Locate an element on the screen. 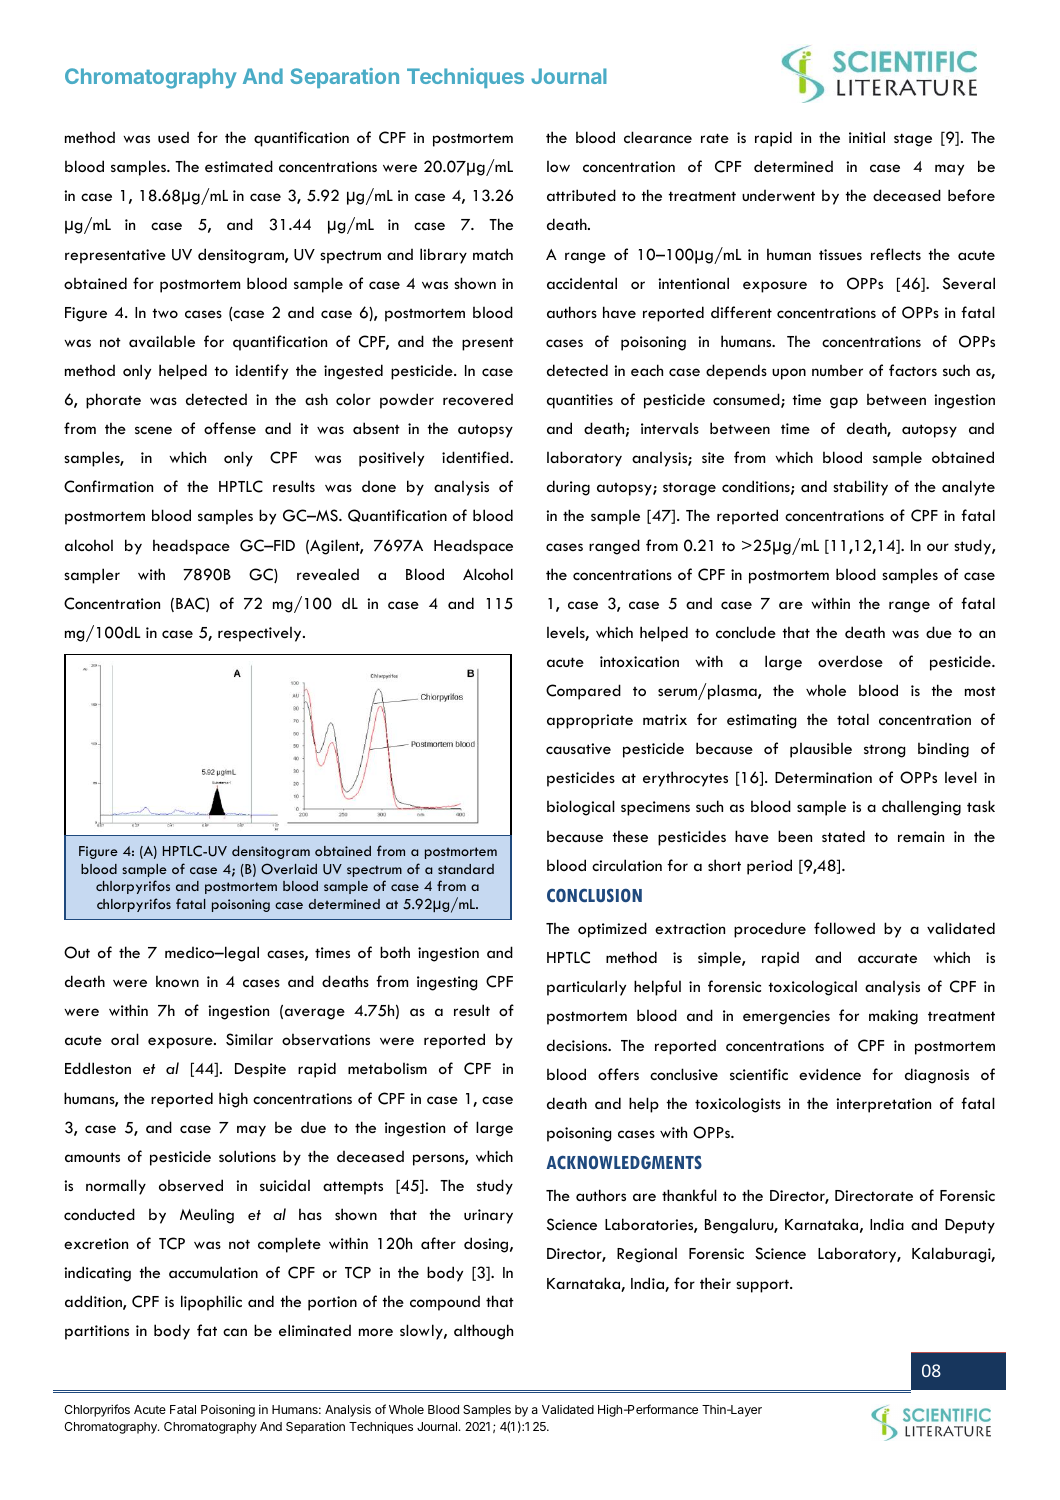  strong is located at coordinates (884, 751).
